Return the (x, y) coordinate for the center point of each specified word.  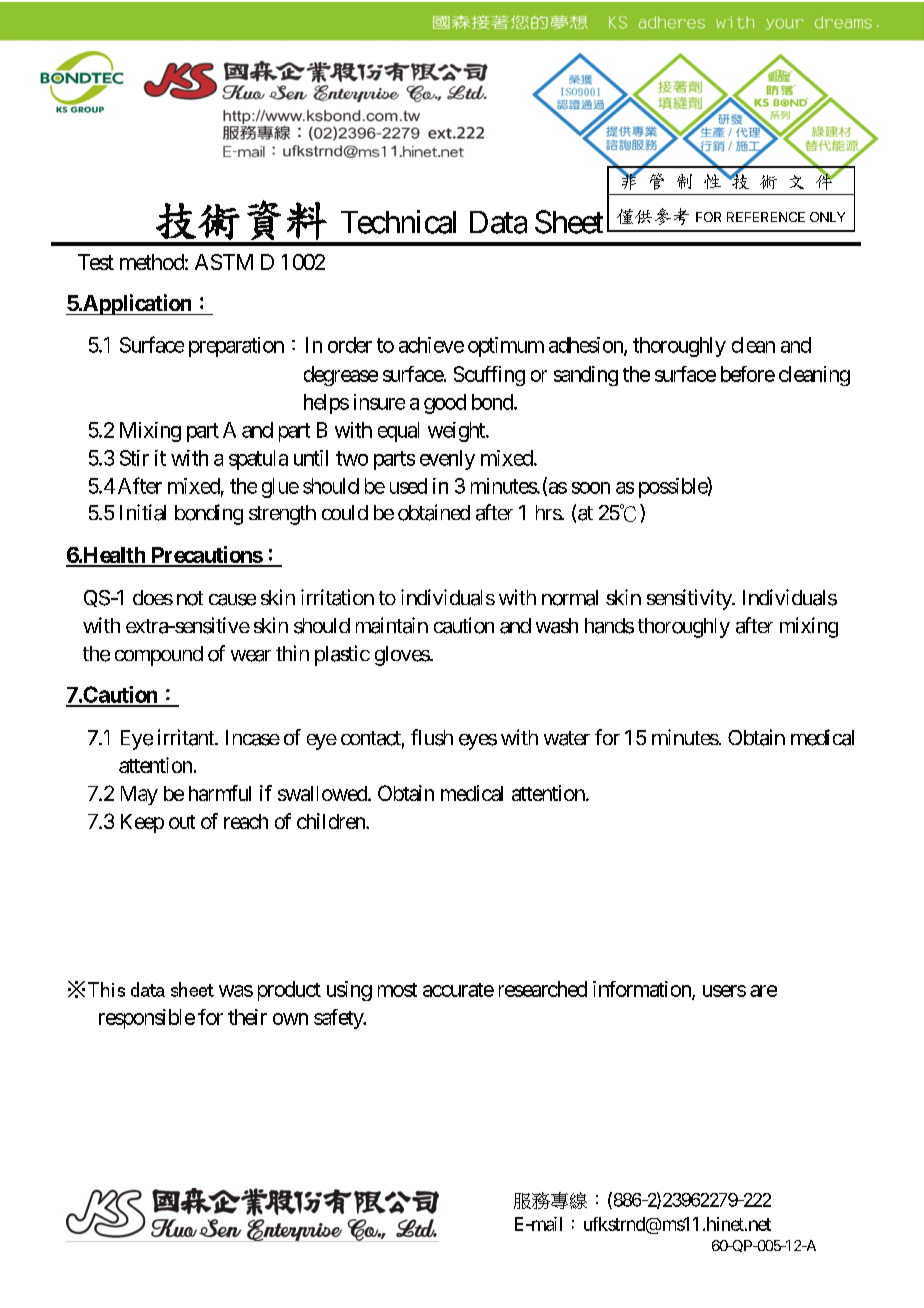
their (247, 1017)
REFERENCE (766, 217)
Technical (398, 222)
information (643, 990)
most (397, 990)
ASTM (224, 262)
